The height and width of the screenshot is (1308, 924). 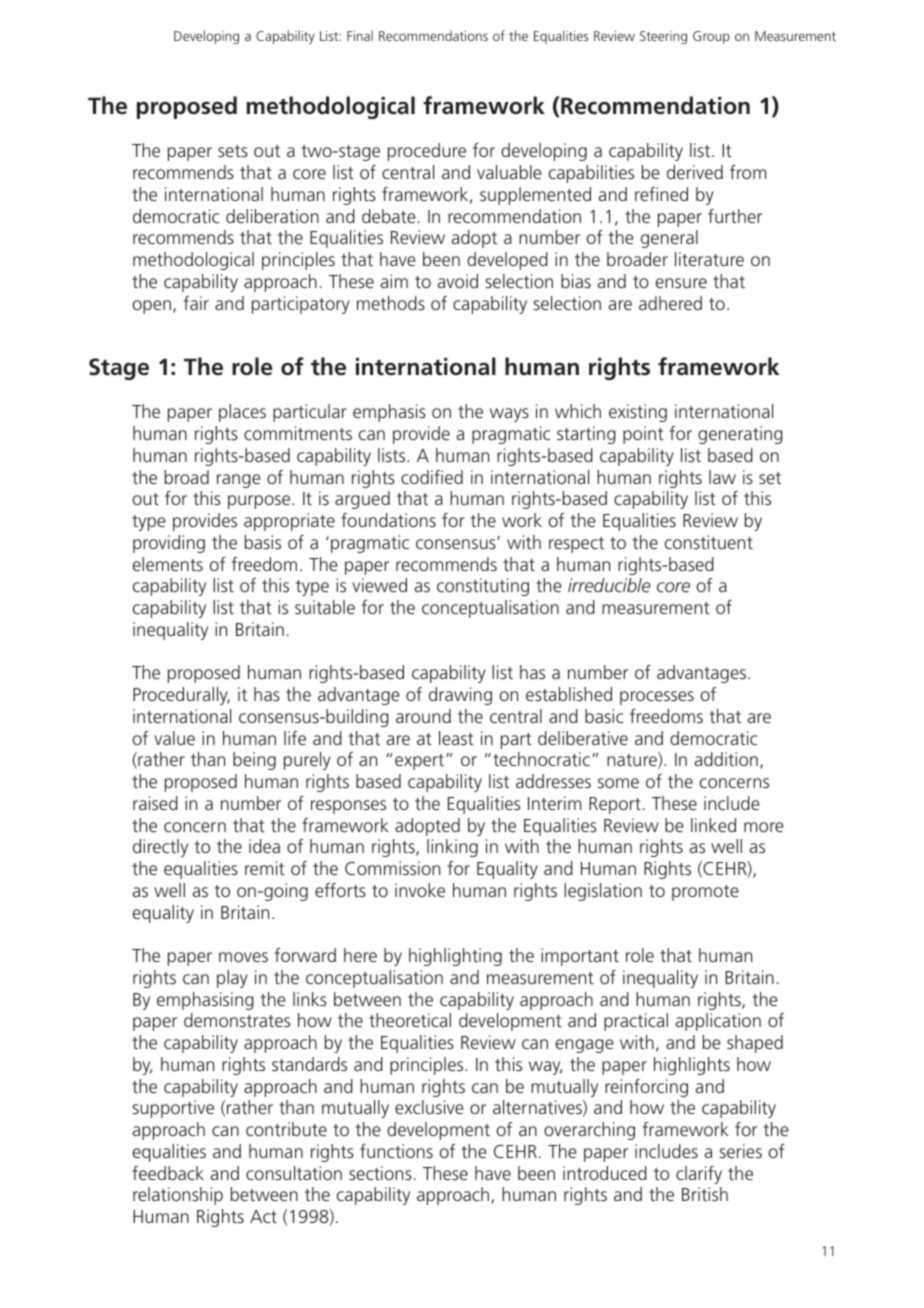 I want to click on Group, so click(x=711, y=37).
